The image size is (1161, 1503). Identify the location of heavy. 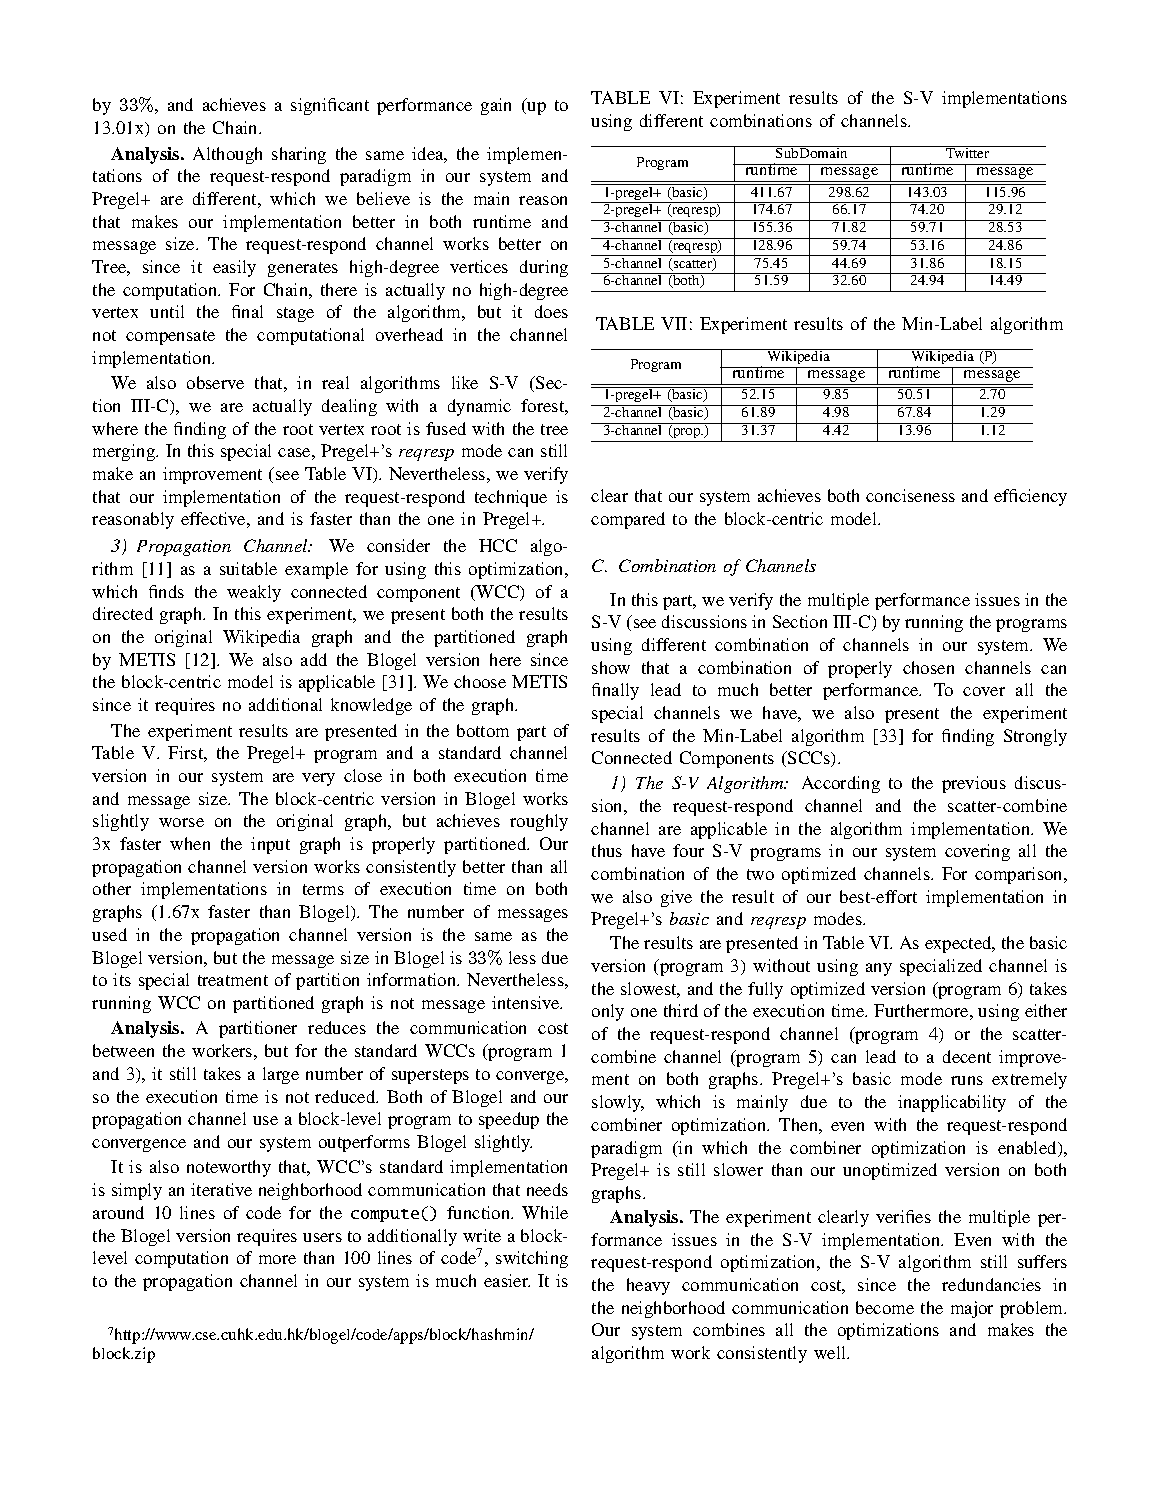
(648, 1286).
